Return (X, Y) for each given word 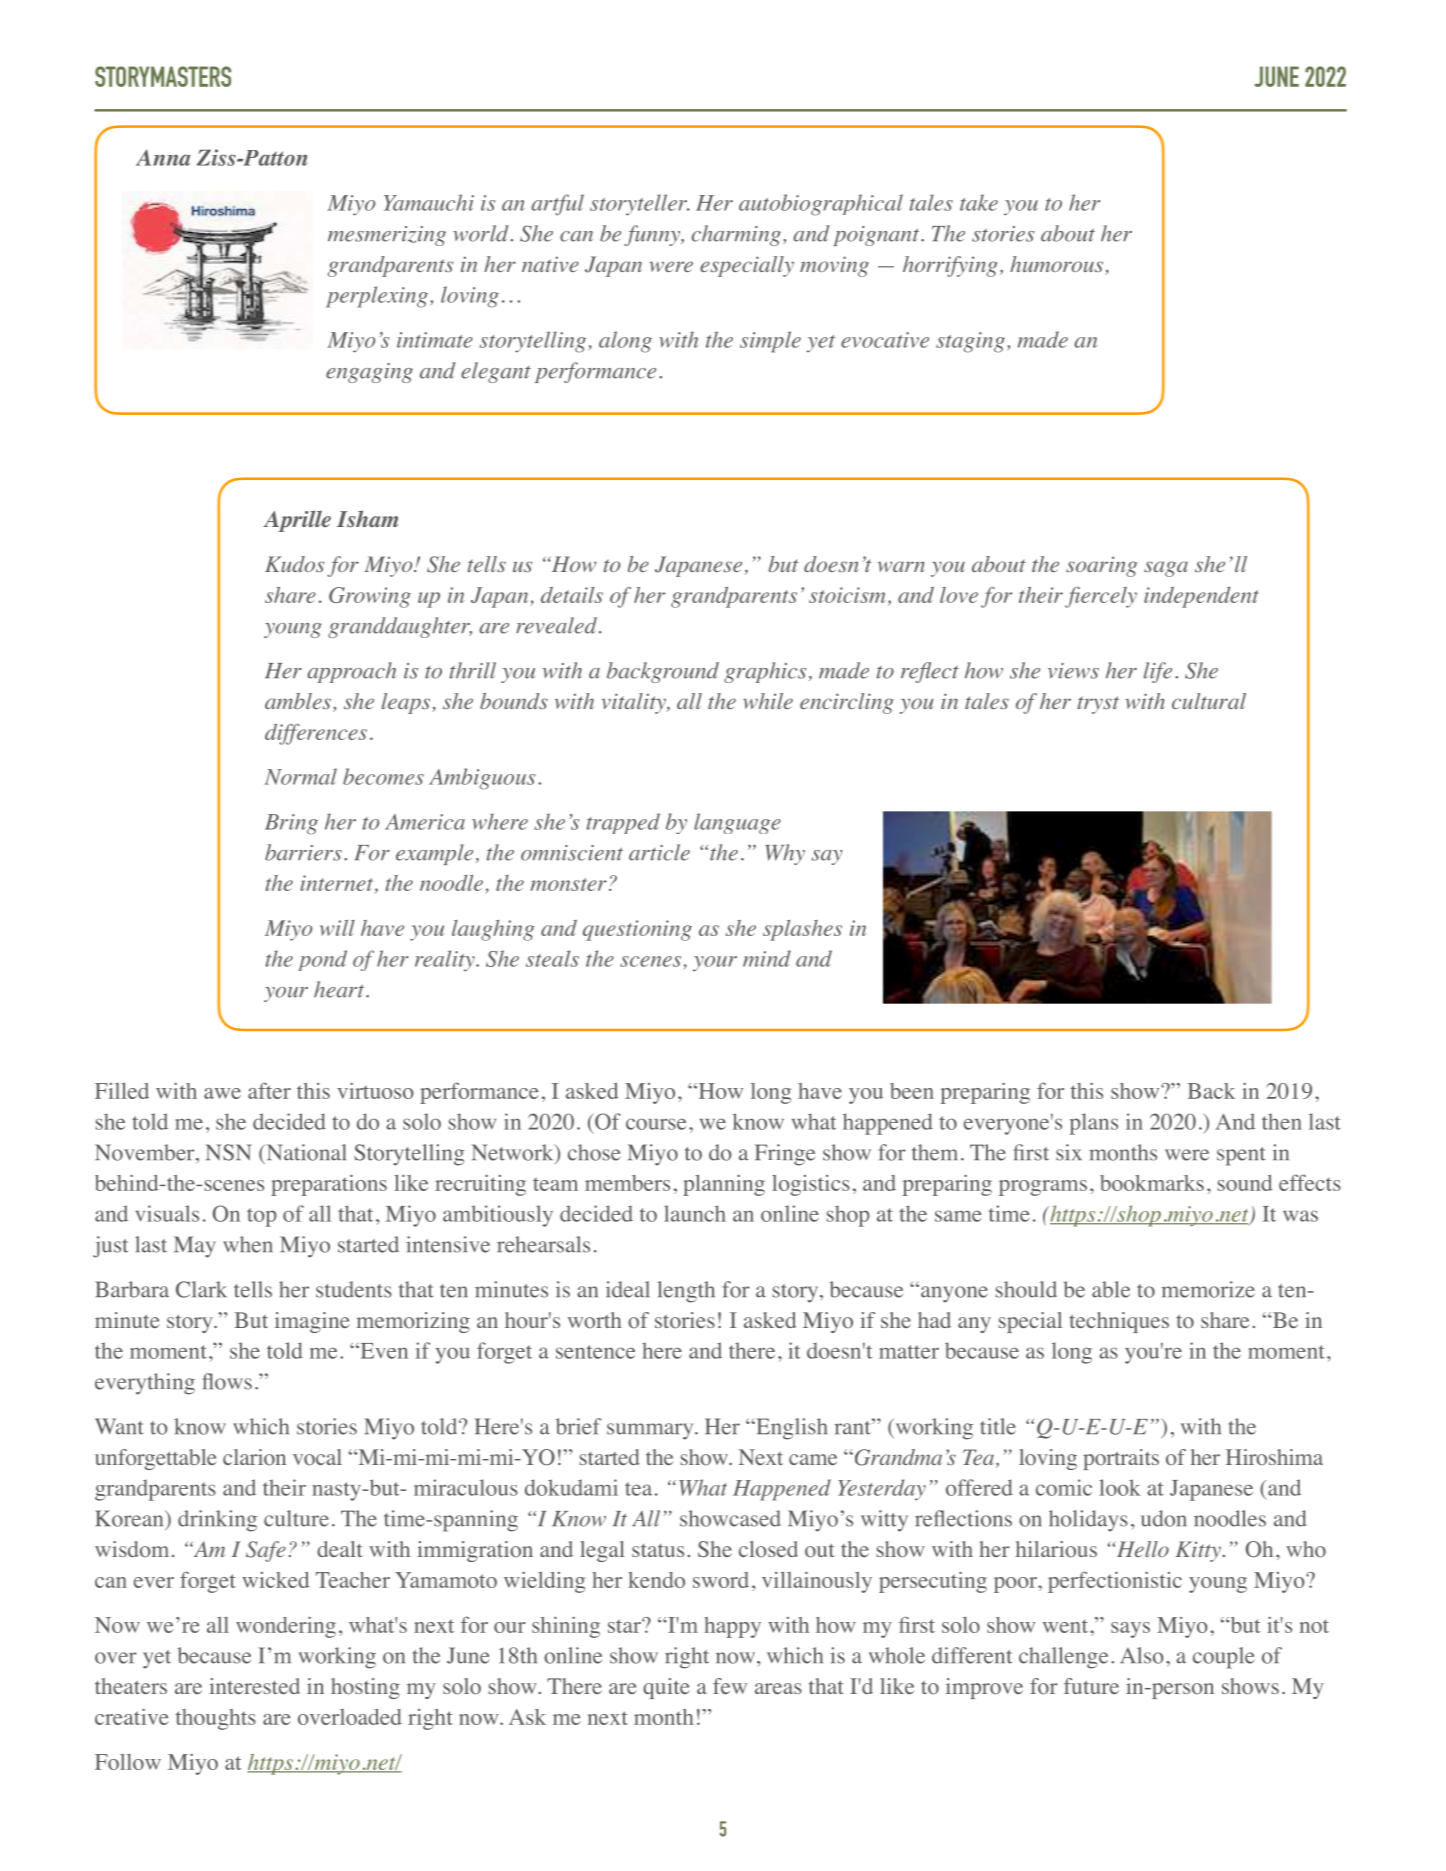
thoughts (216, 1719)
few (730, 1686)
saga (1166, 569)
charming (736, 235)
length (686, 1292)
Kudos (294, 564)
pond (323, 960)
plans (1094, 1124)
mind (767, 958)
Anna (163, 157)
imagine (312, 1322)
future (1091, 1686)
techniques (1119, 1322)
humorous (1058, 265)
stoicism (847, 595)
